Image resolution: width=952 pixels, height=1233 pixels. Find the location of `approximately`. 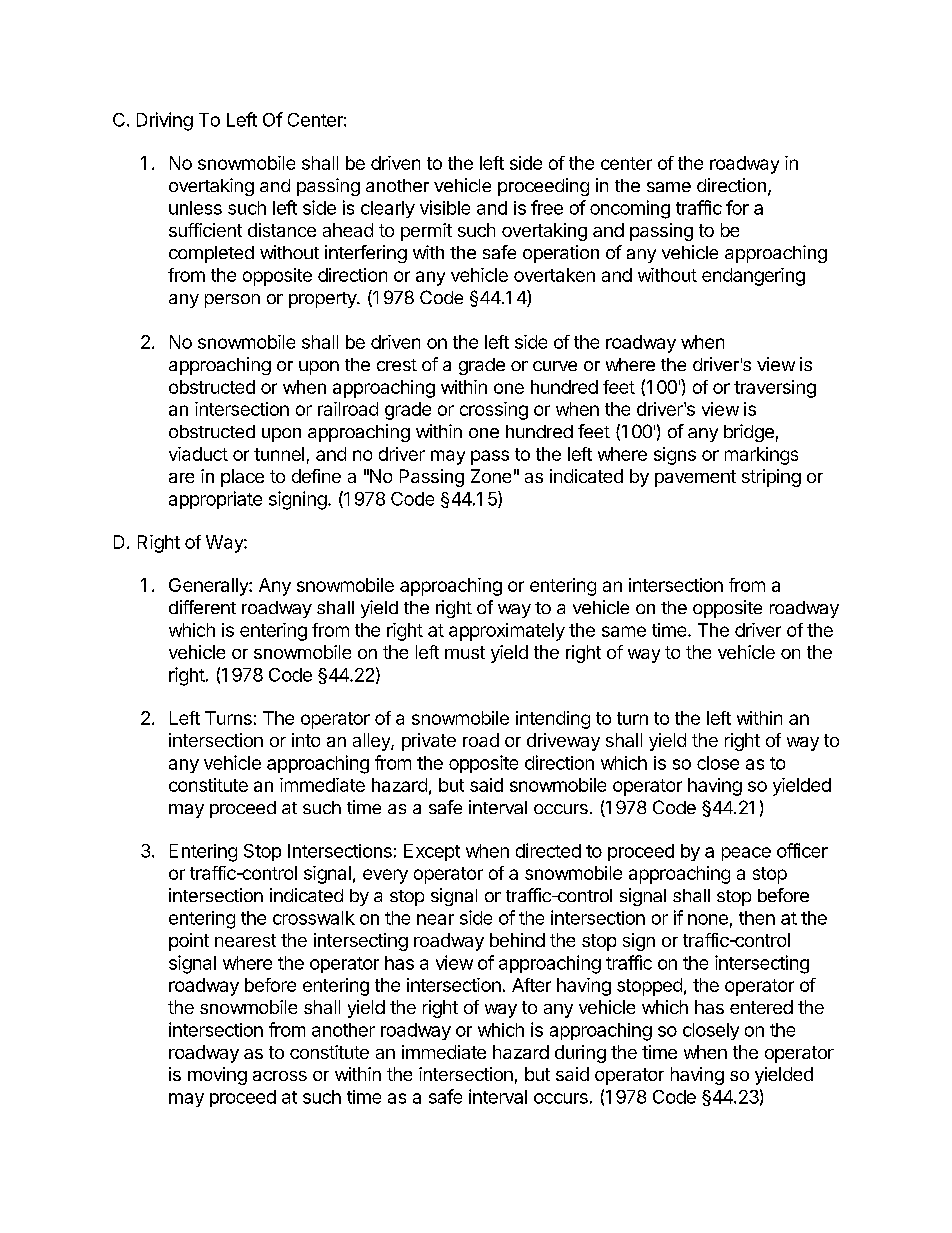

approximately is located at coordinates (507, 632).
